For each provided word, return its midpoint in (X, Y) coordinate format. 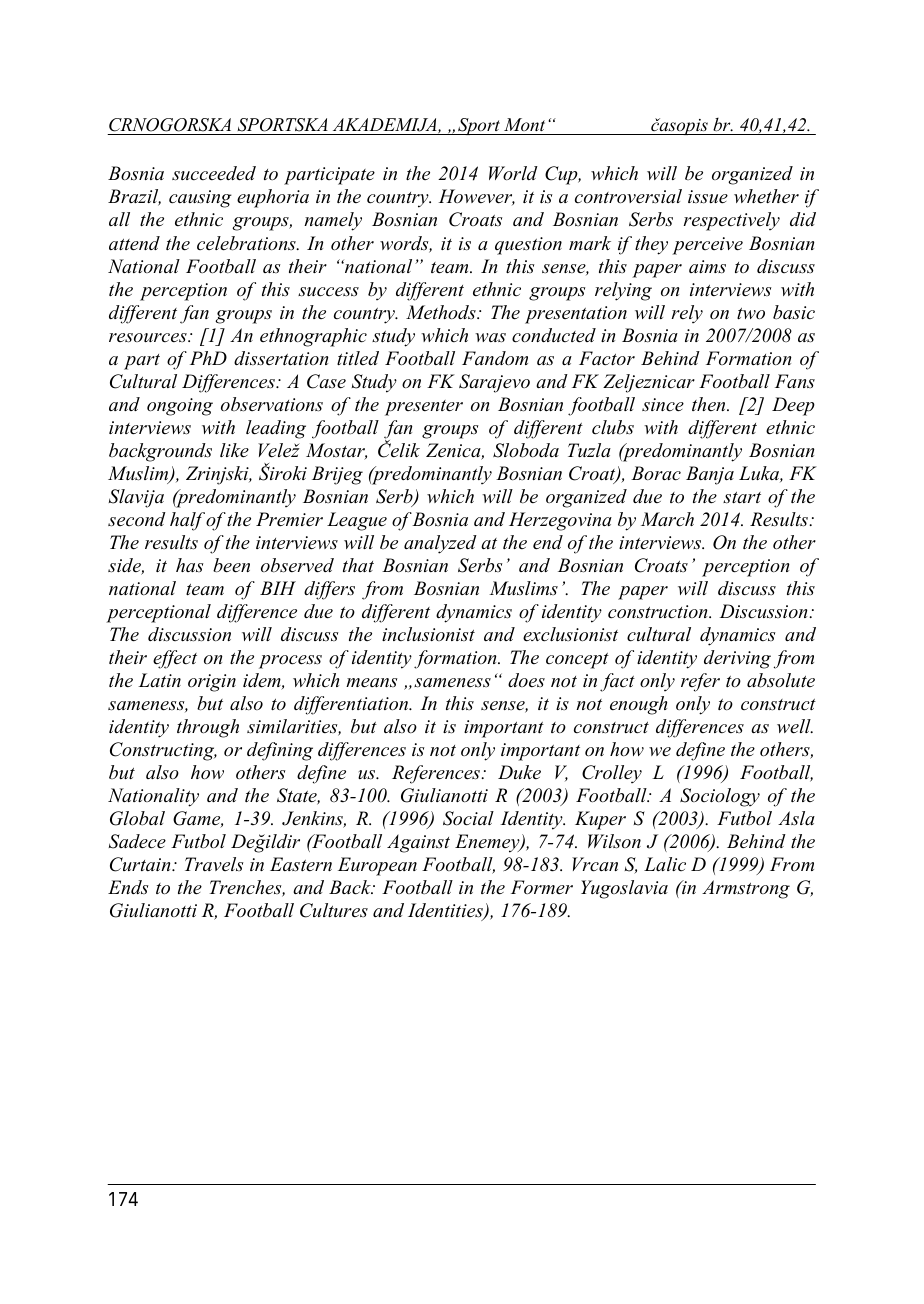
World (513, 173)
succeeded (214, 173)
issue (708, 197)
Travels (214, 864)
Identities (446, 911)
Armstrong (746, 889)
